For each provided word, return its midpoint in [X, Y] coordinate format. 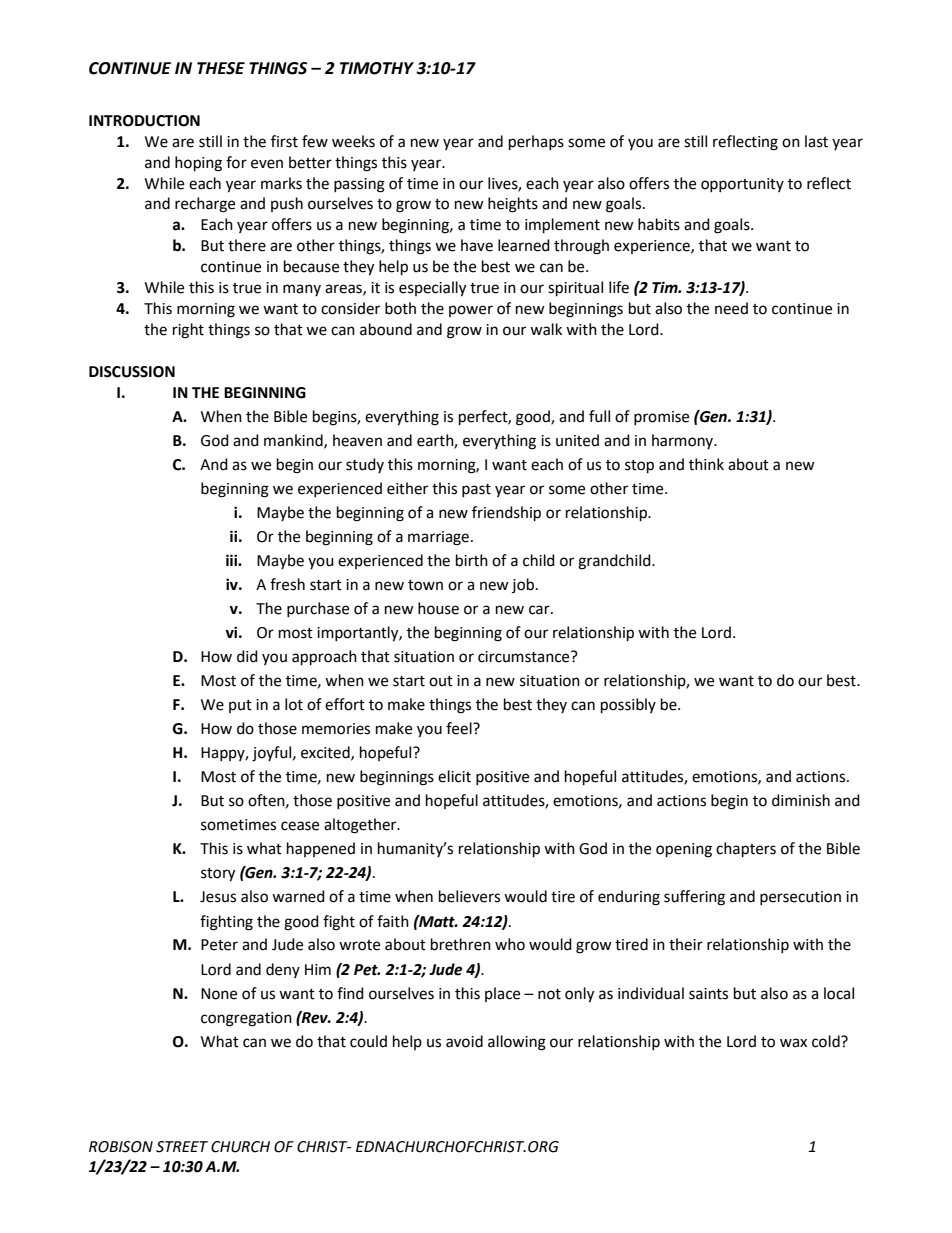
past [476, 490]
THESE [221, 68]
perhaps [536, 143]
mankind [294, 441]
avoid [464, 1041]
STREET [182, 1147]
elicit [454, 776]
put [240, 706]
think [706, 464]
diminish [801, 800]
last [816, 141]
